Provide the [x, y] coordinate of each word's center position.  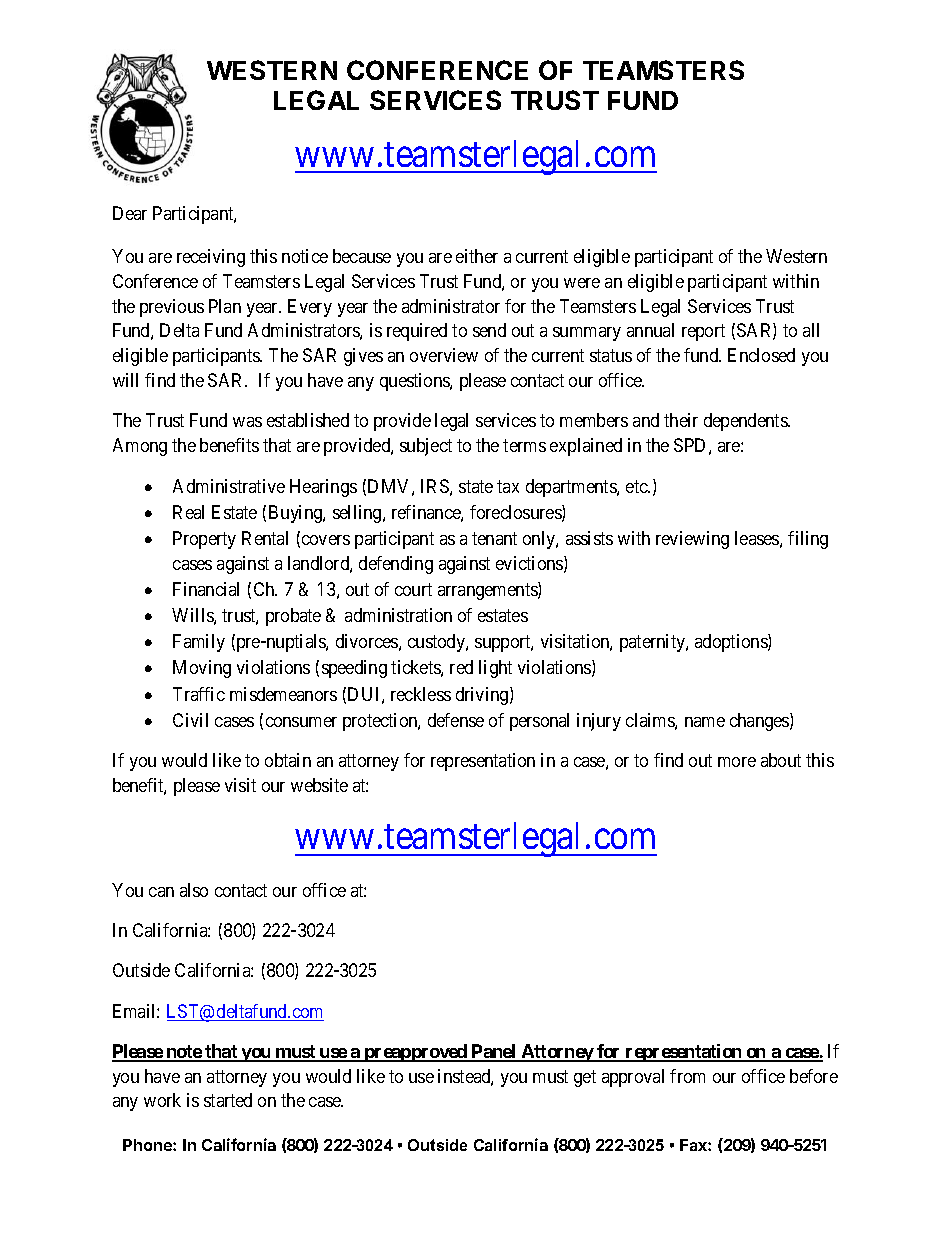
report [703, 333]
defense [456, 720]
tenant [494, 539]
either [477, 256]
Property [204, 540]
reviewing [692, 540]
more [737, 762]
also [194, 890]
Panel [494, 1052]
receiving [211, 258]
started [228, 1100]
